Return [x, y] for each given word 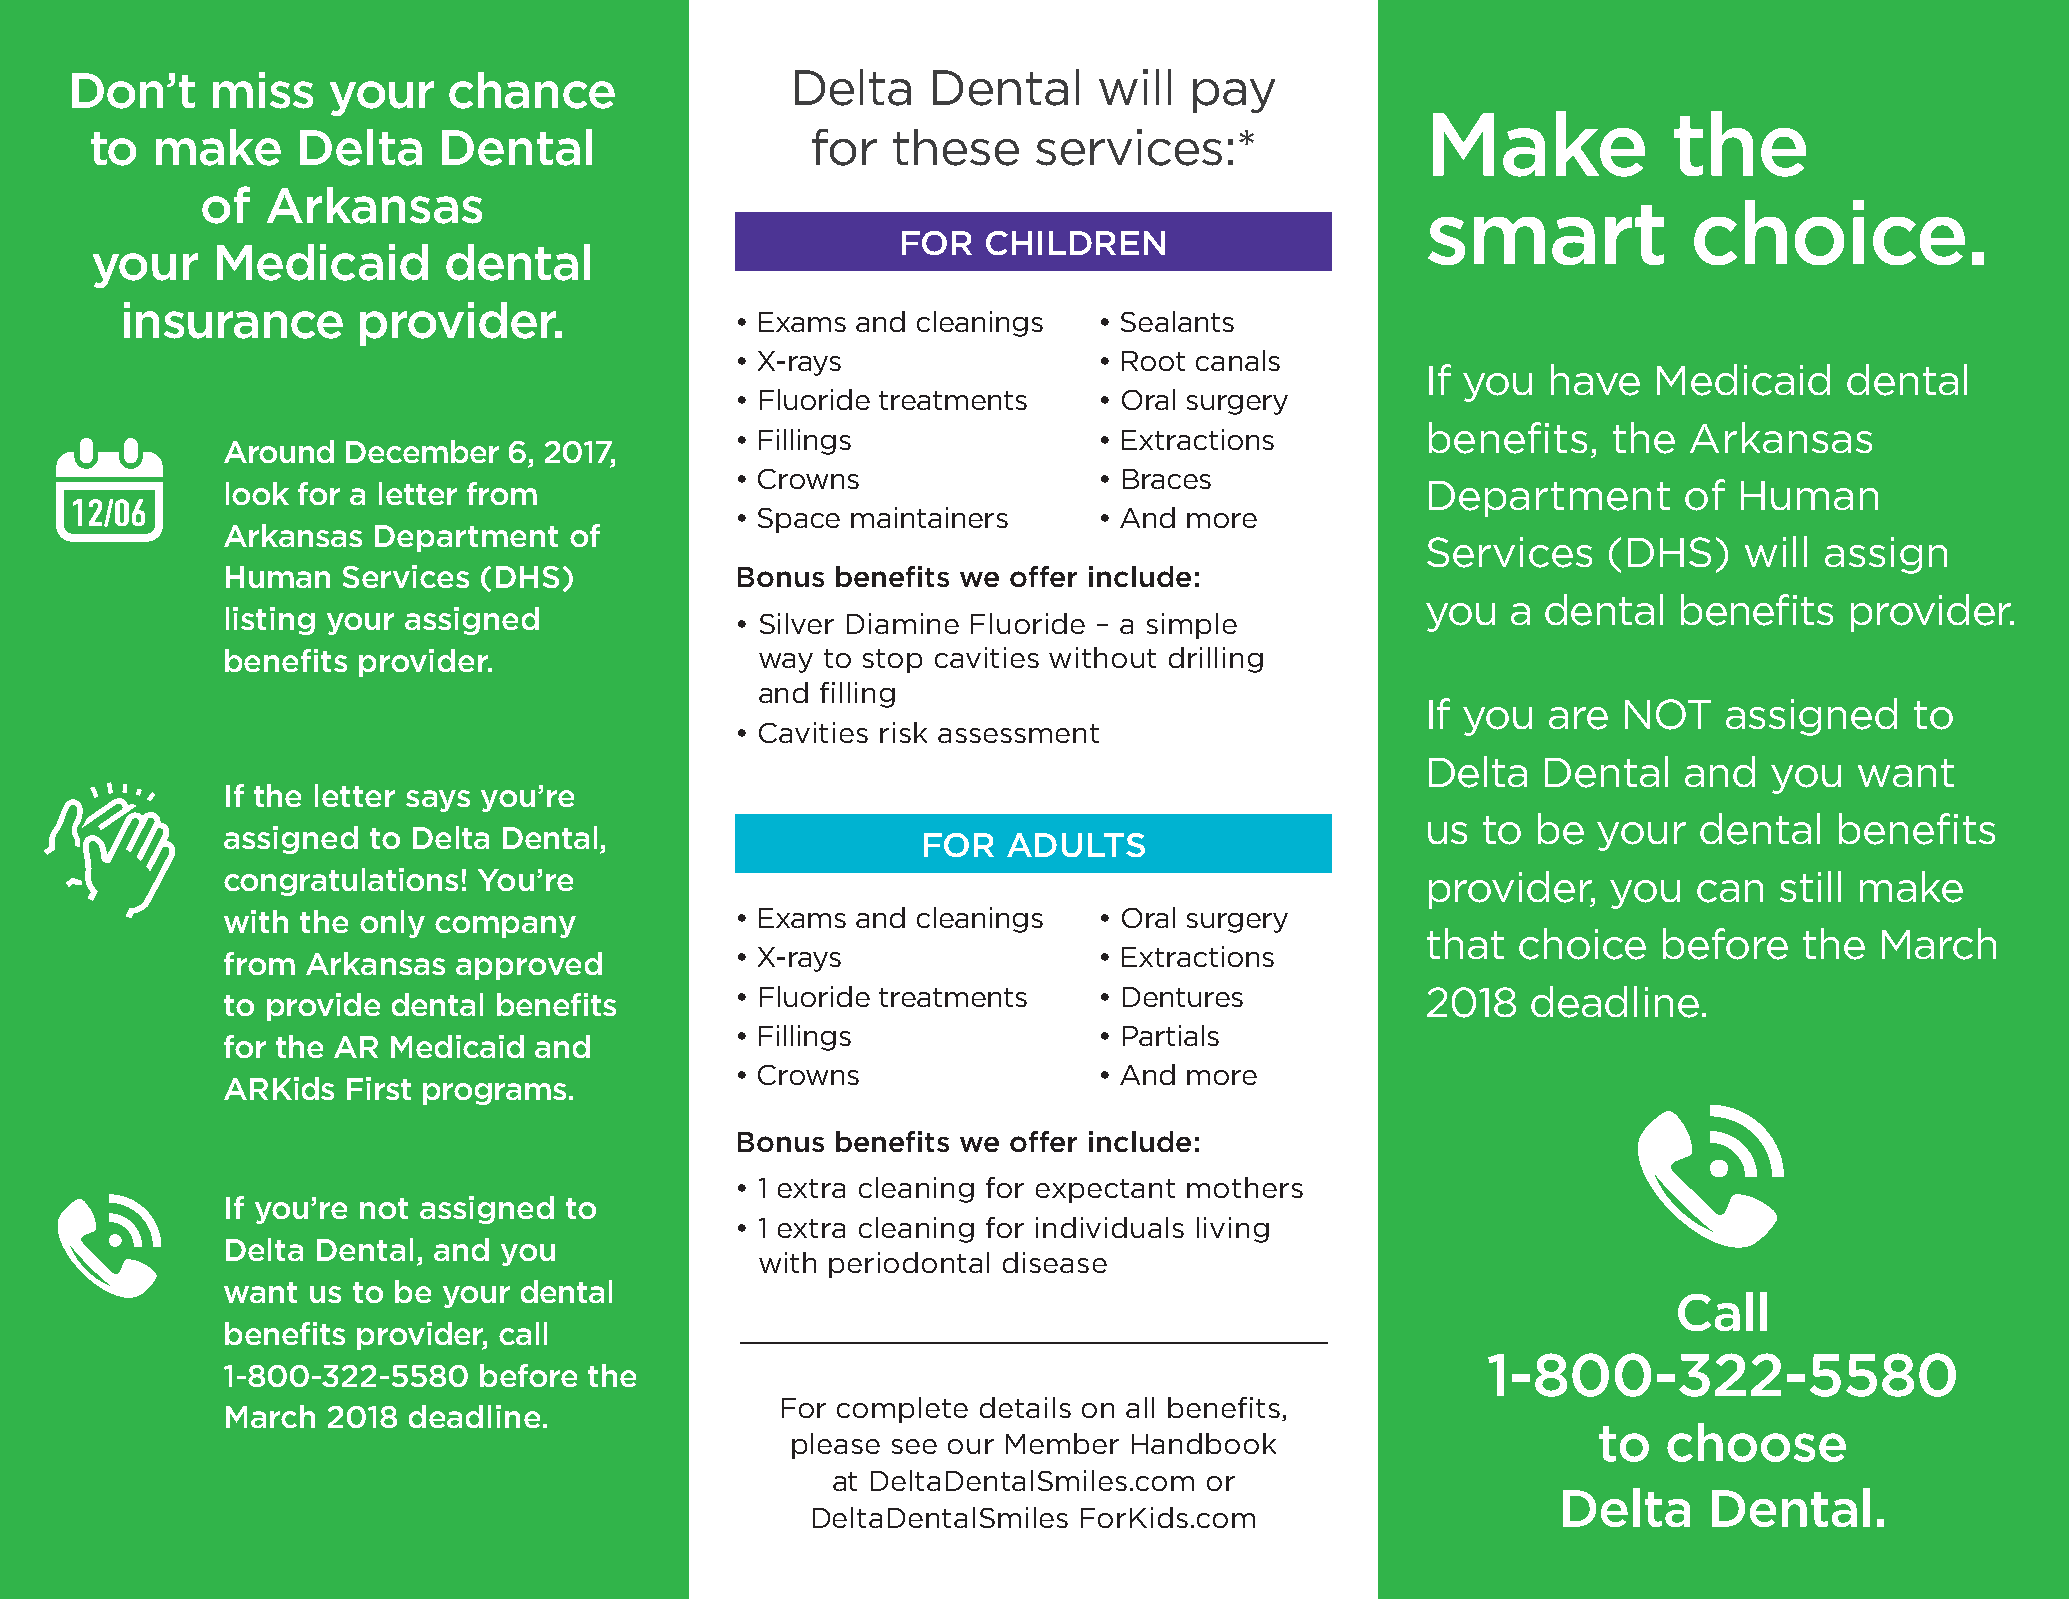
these [956, 147]
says [438, 801]
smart [1546, 235]
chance [532, 90]
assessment [1018, 733]
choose [1756, 1442]
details [1025, 1407]
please [836, 1446]
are [1578, 718]
